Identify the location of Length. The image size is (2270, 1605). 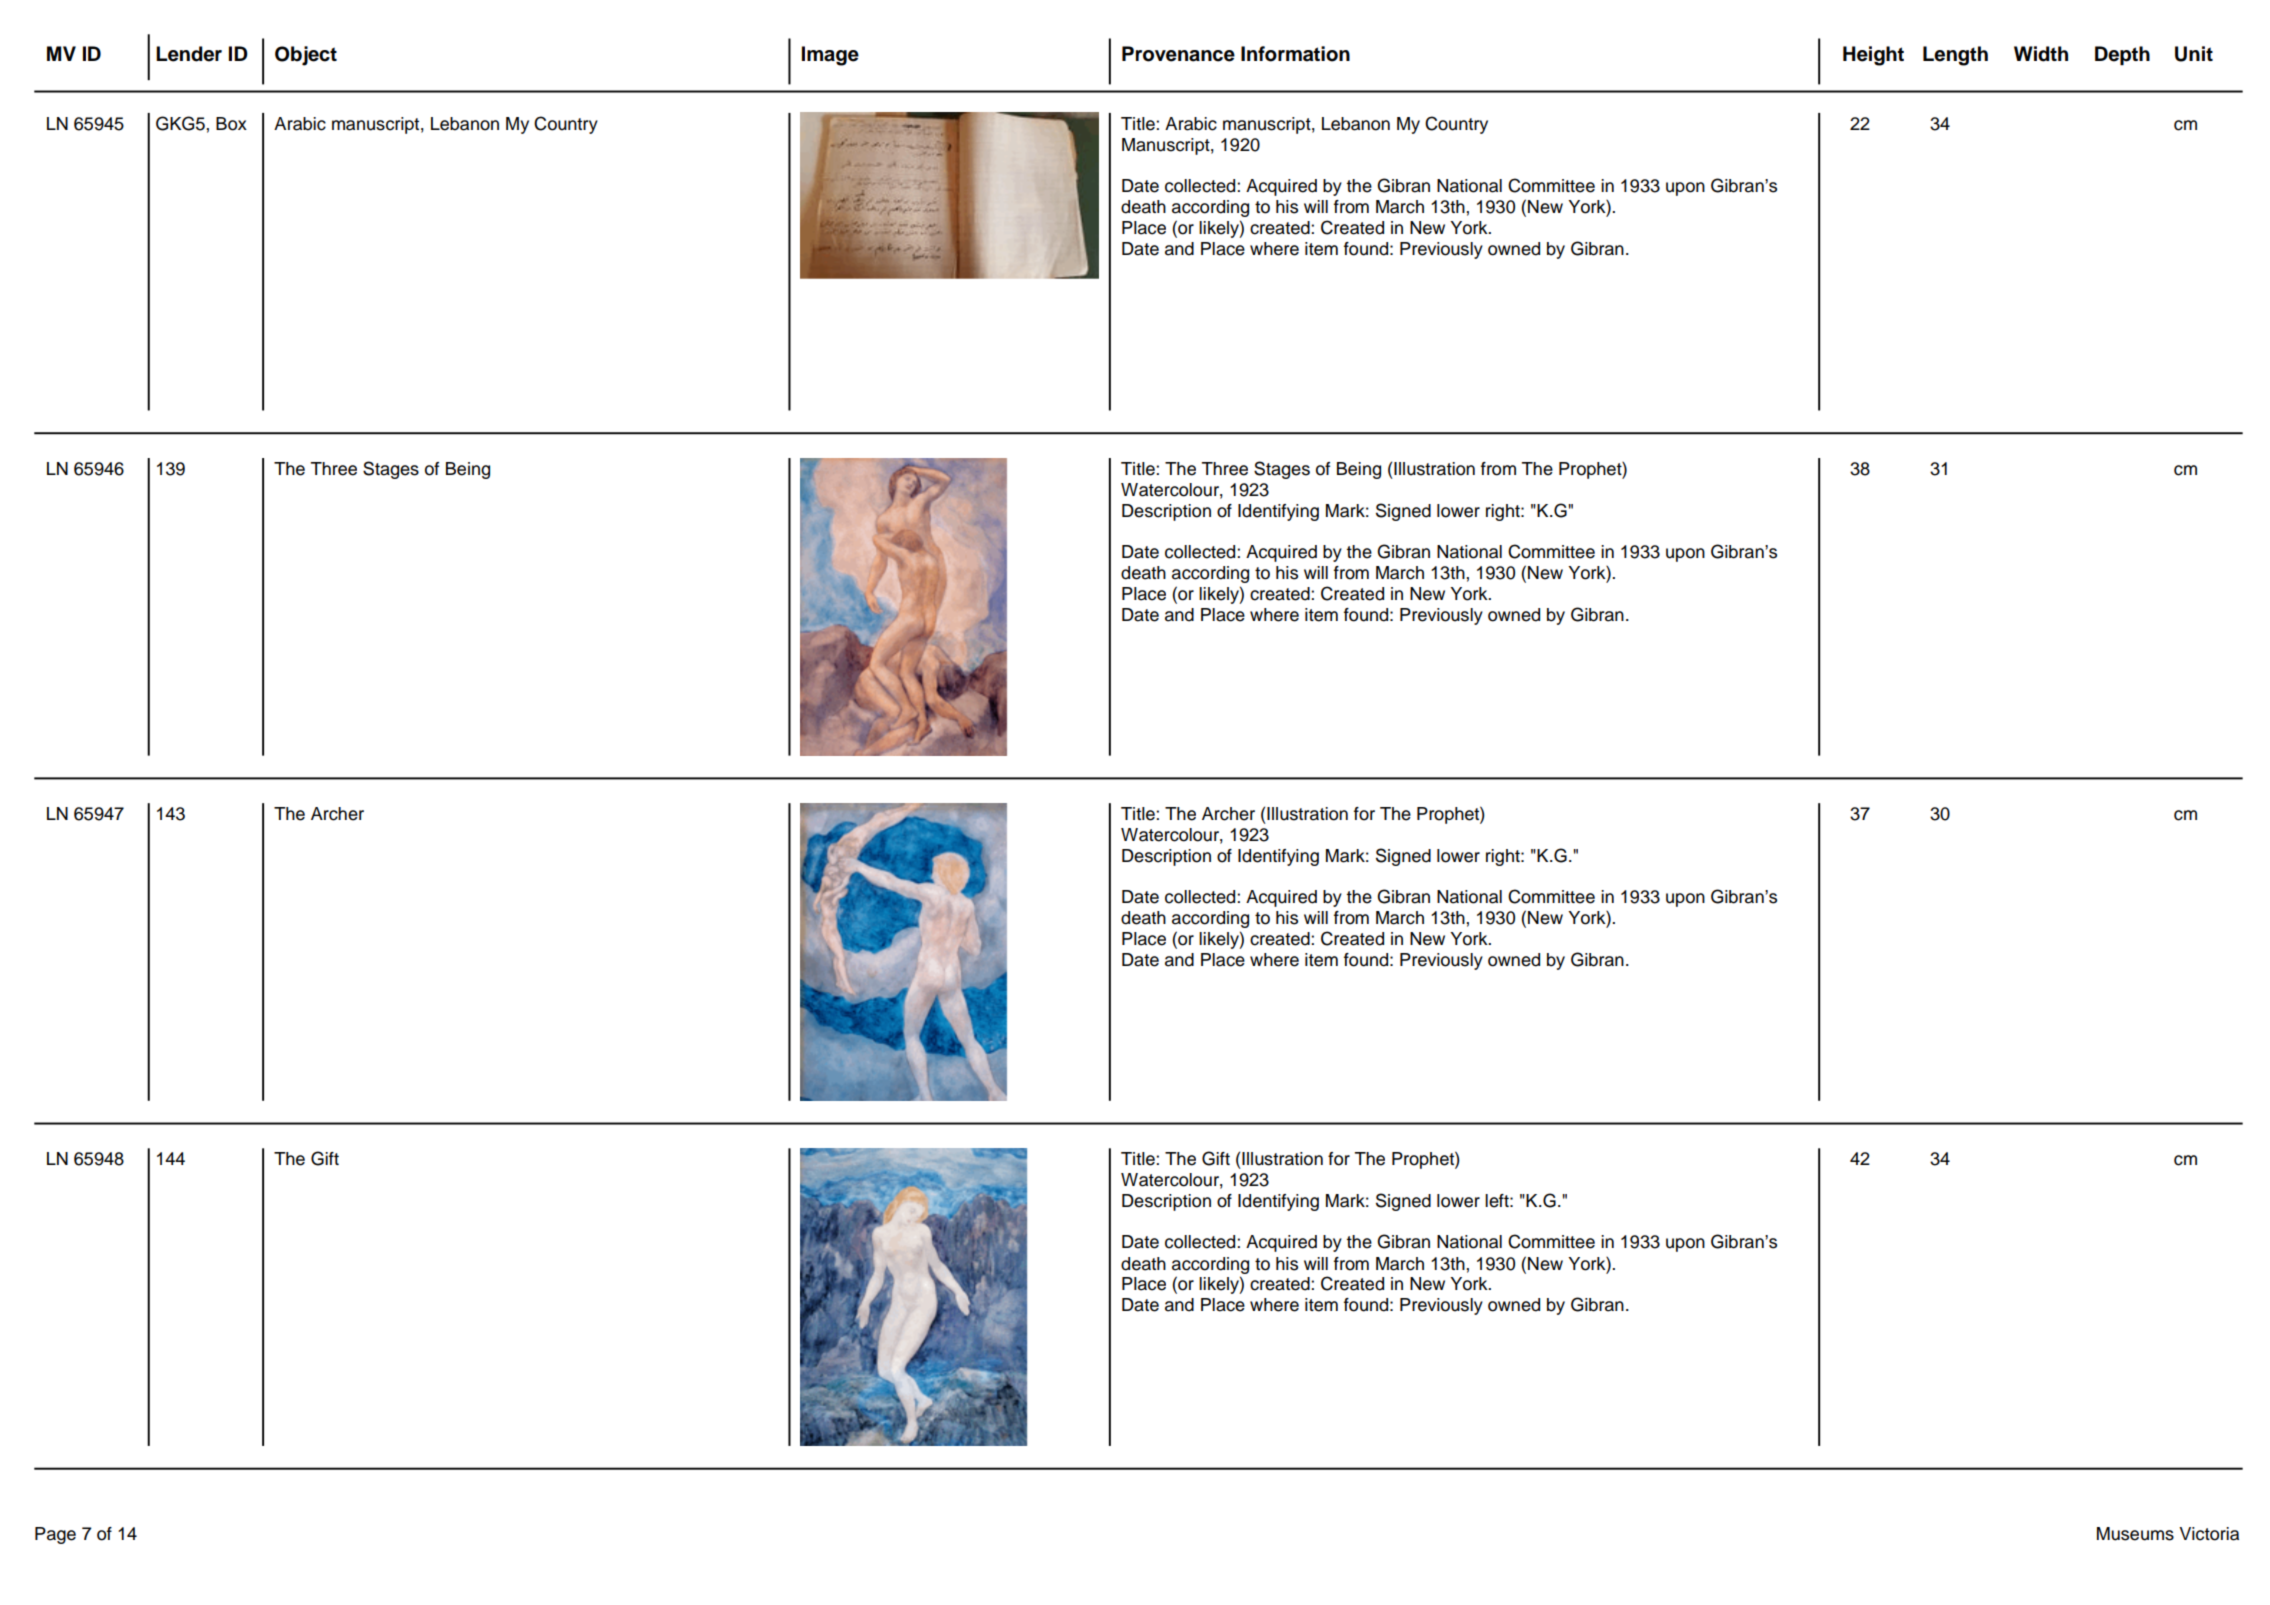
(1955, 56).
